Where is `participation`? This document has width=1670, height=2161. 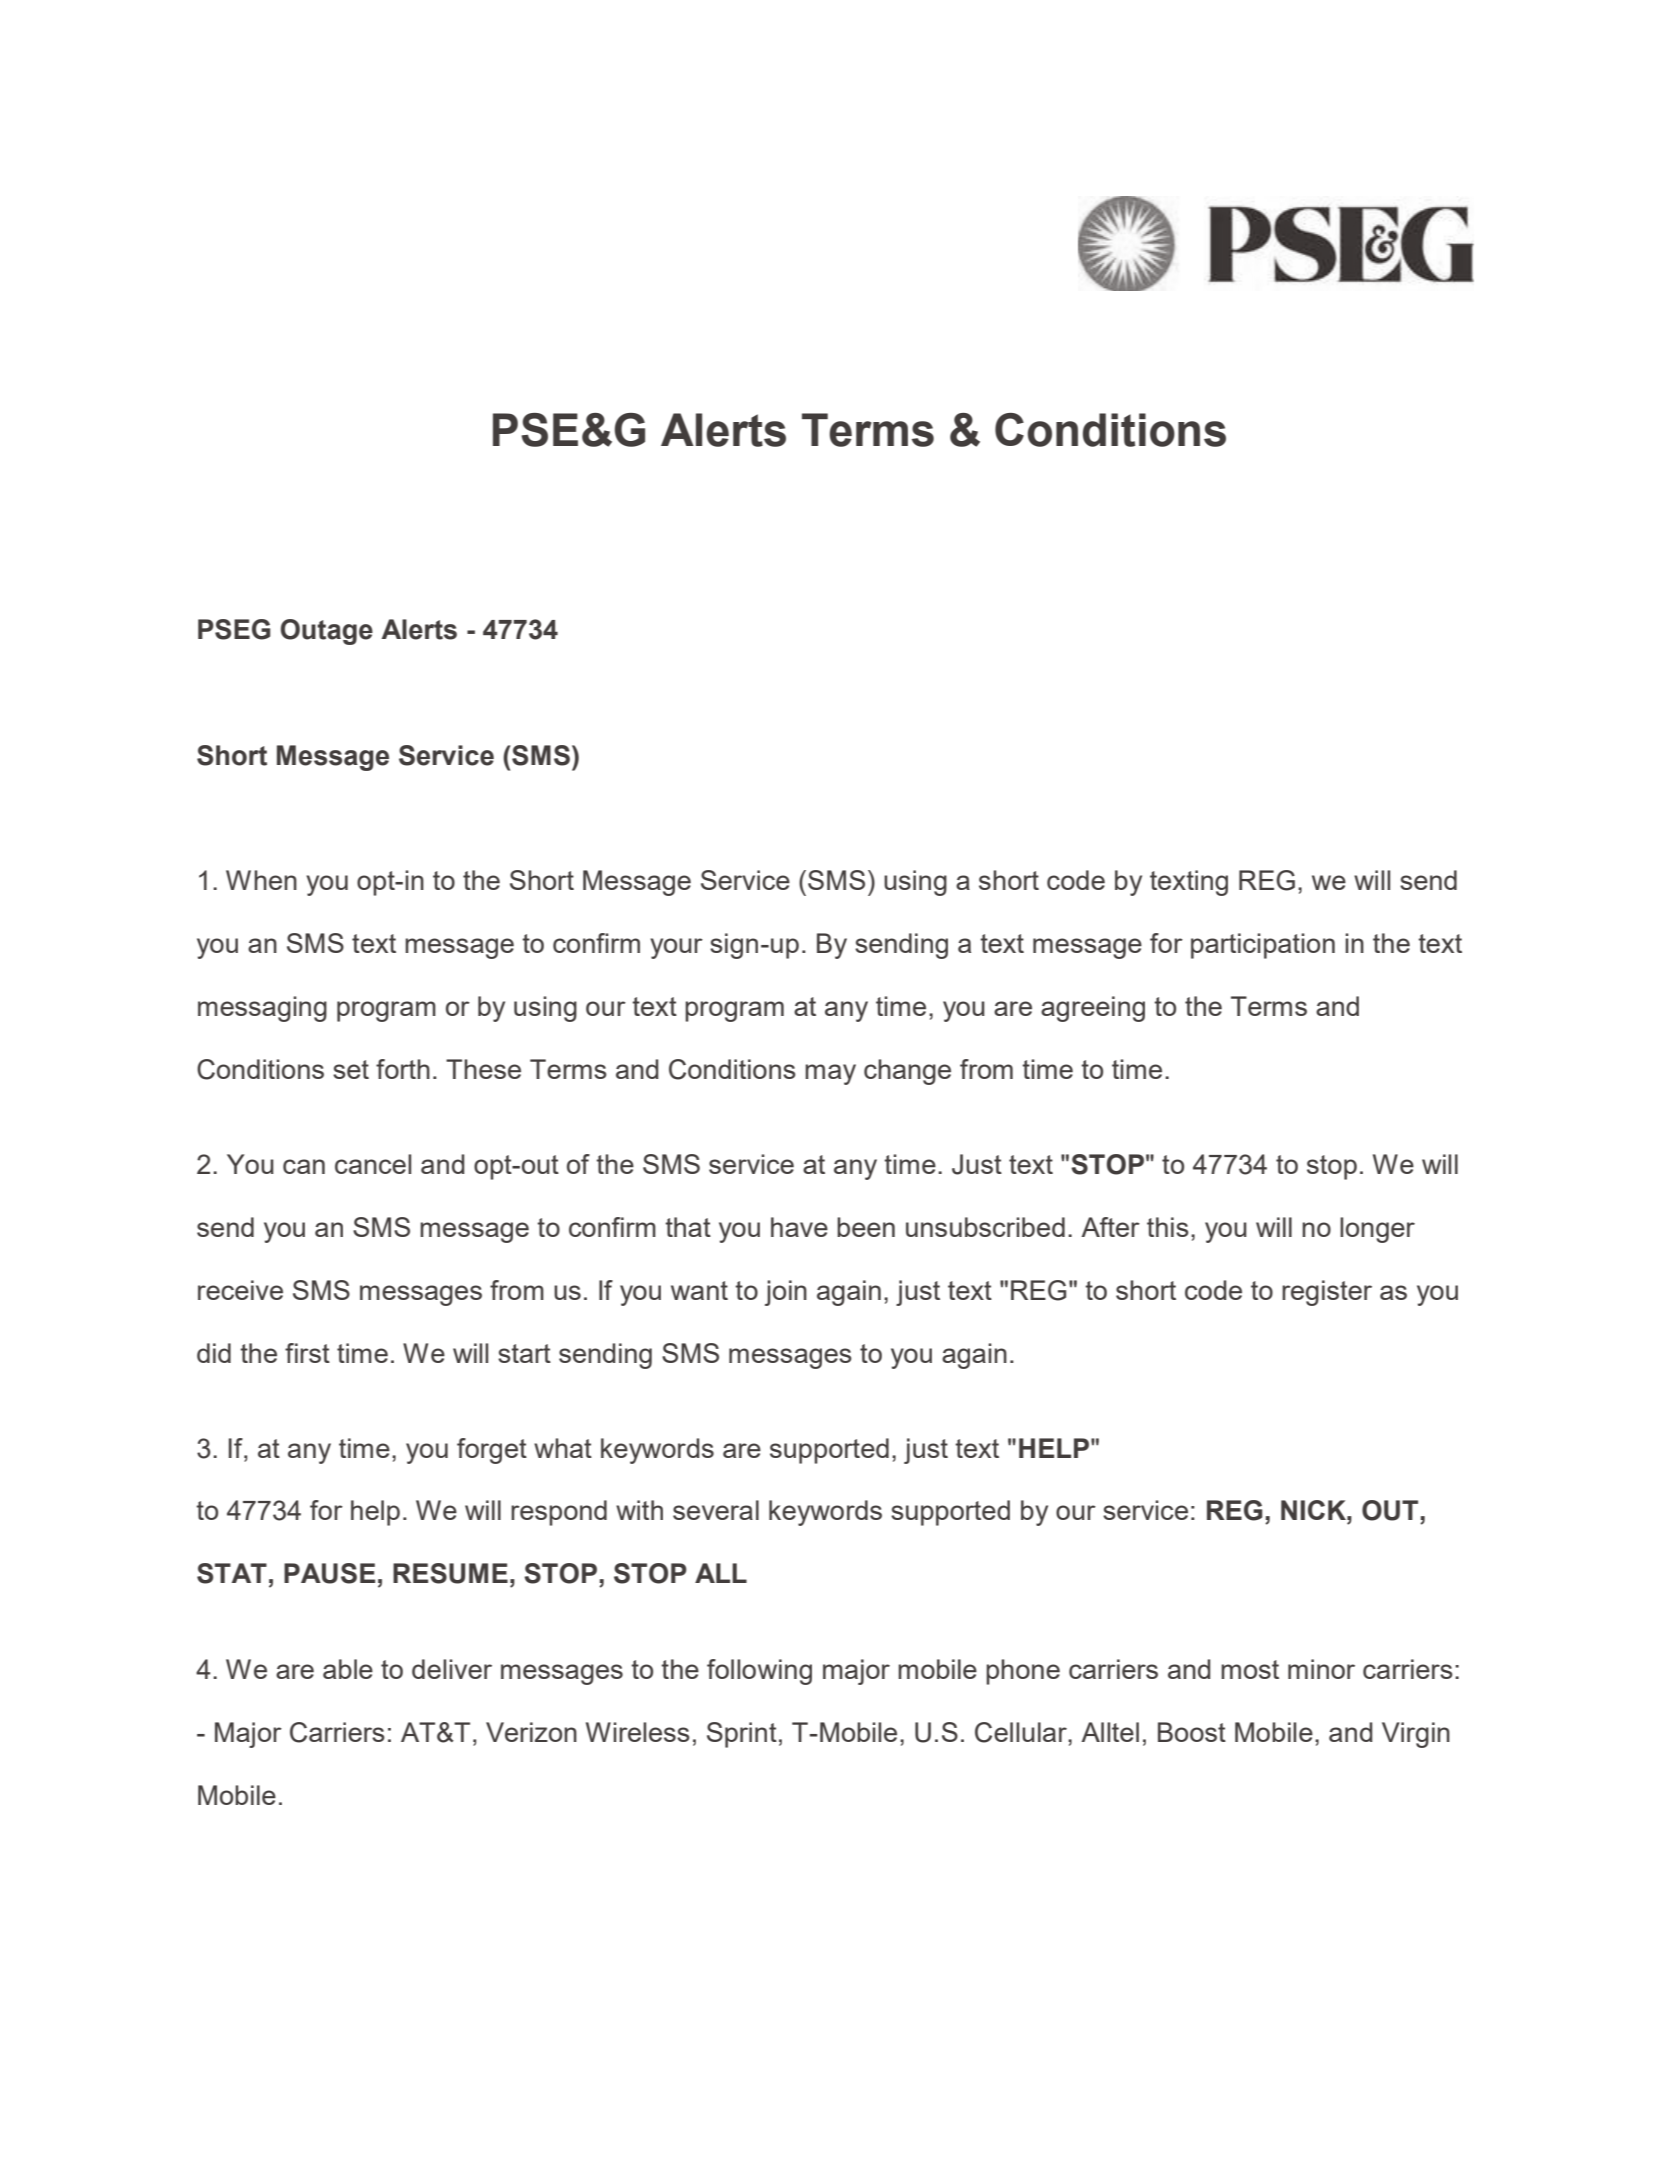 participation is located at coordinates (1263, 946).
